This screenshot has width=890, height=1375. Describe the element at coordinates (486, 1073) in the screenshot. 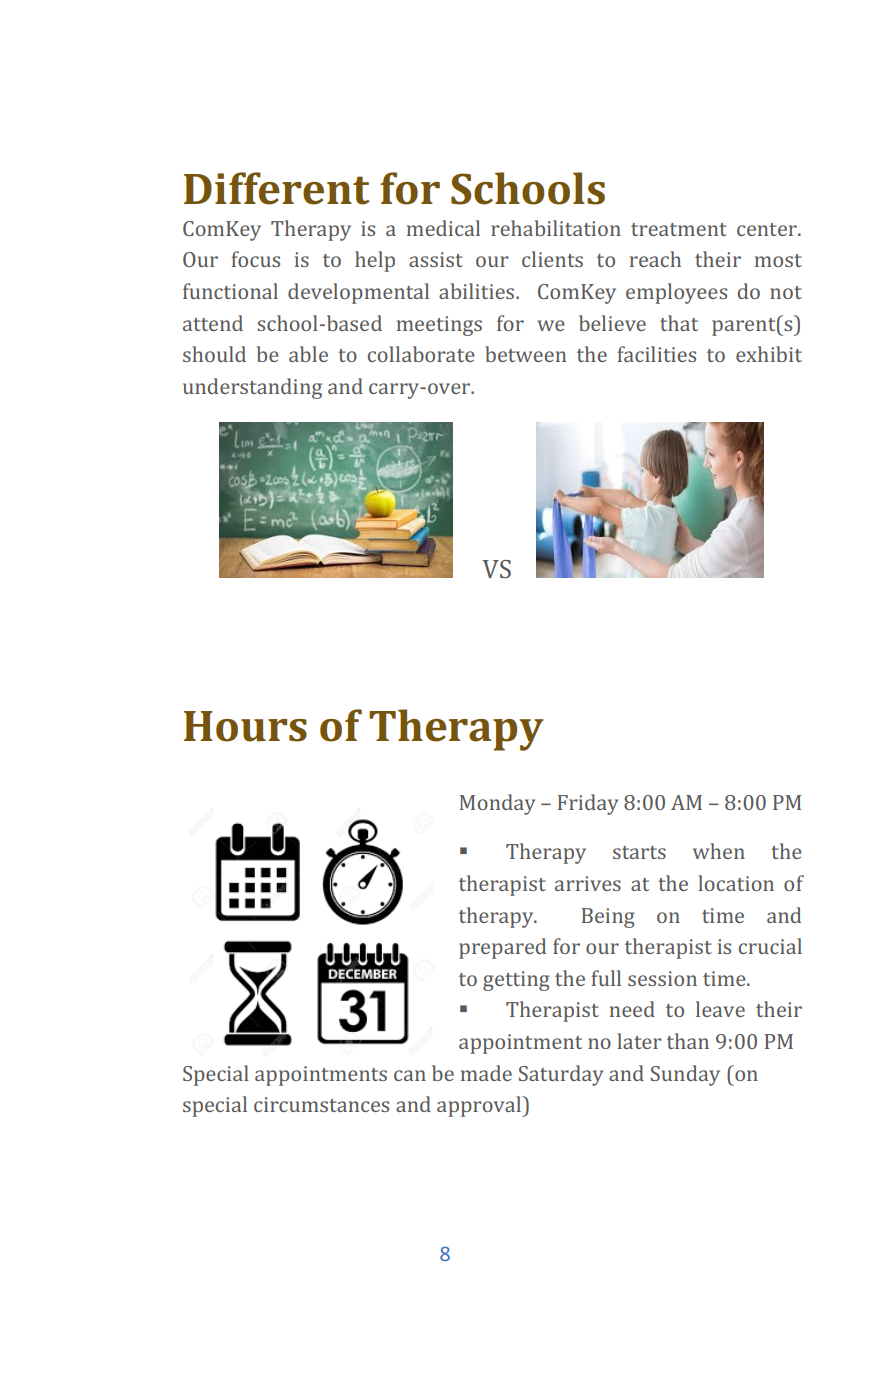

I see `made` at that location.
